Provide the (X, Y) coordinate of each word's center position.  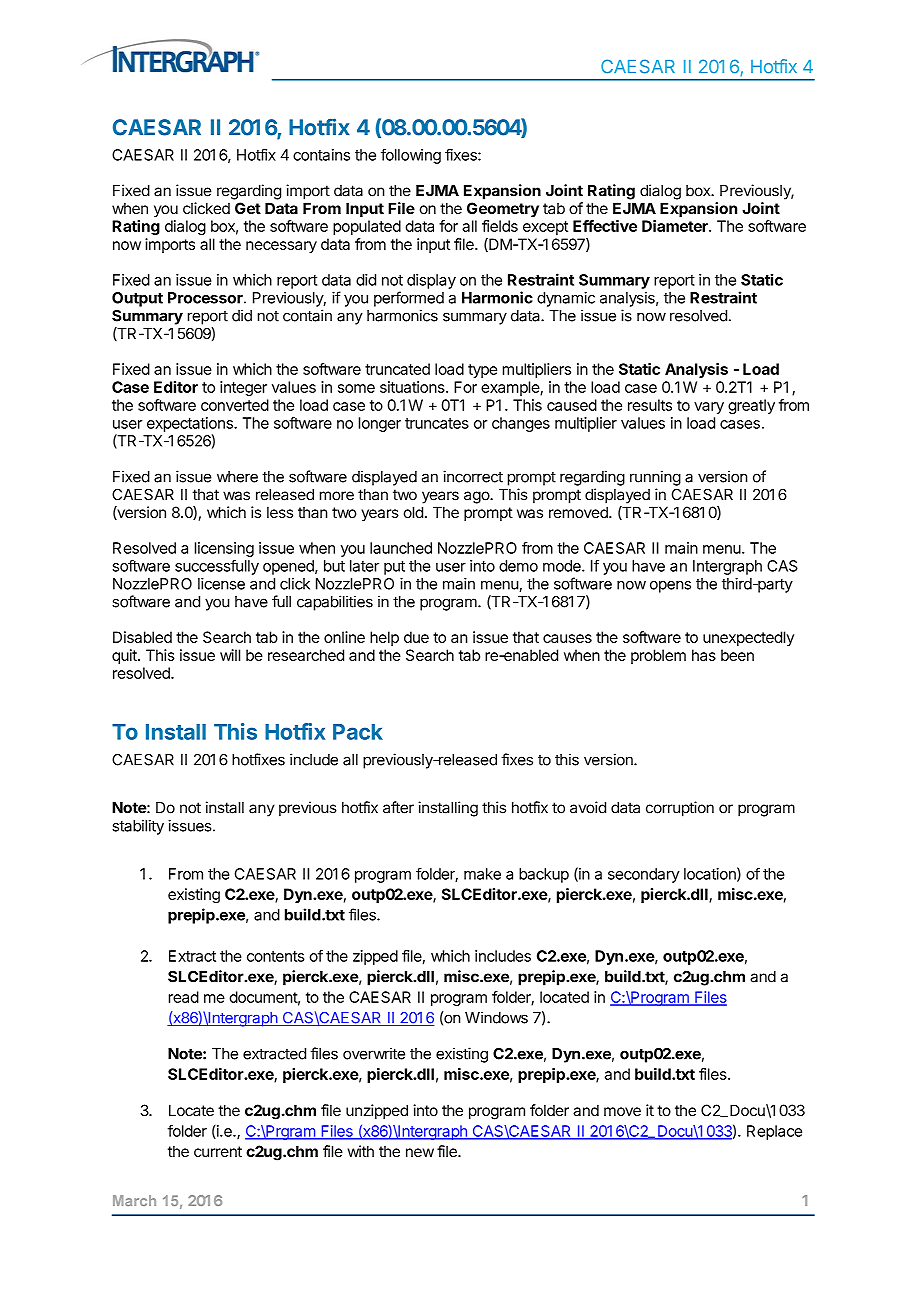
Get (248, 208)
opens (670, 587)
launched (401, 548)
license (221, 583)
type (482, 371)
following (411, 156)
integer (243, 388)
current (218, 1151)
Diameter (676, 226)
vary (709, 408)
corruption (680, 809)
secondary (644, 875)
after (398, 807)
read (184, 997)
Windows (496, 1017)
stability (138, 827)
